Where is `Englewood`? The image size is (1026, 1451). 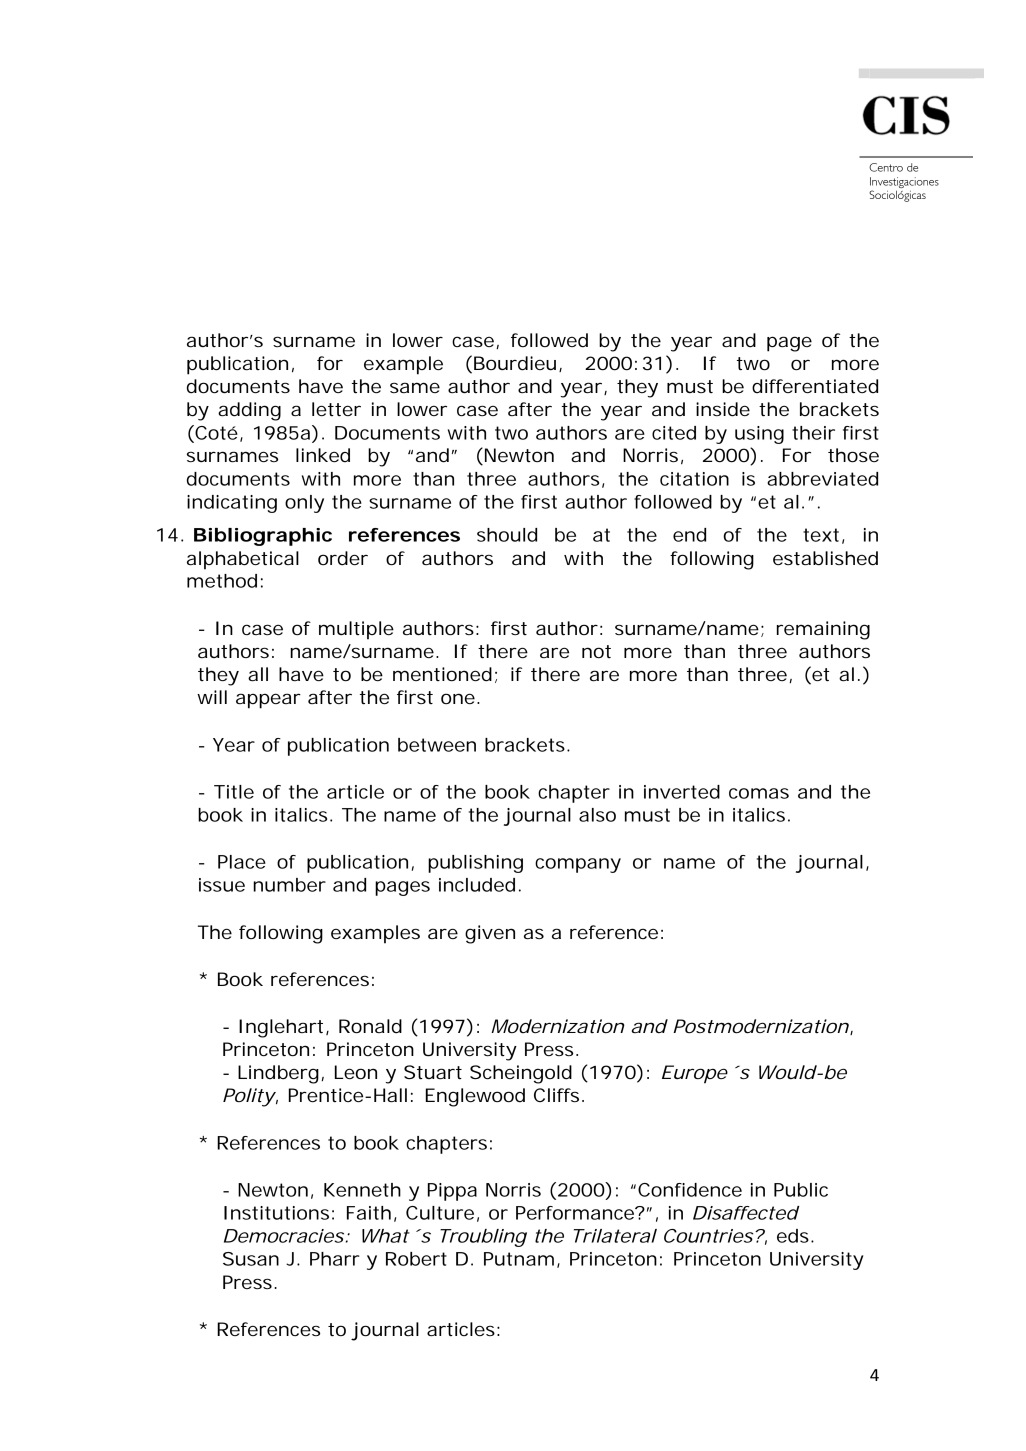 Englewood is located at coordinates (475, 1097).
